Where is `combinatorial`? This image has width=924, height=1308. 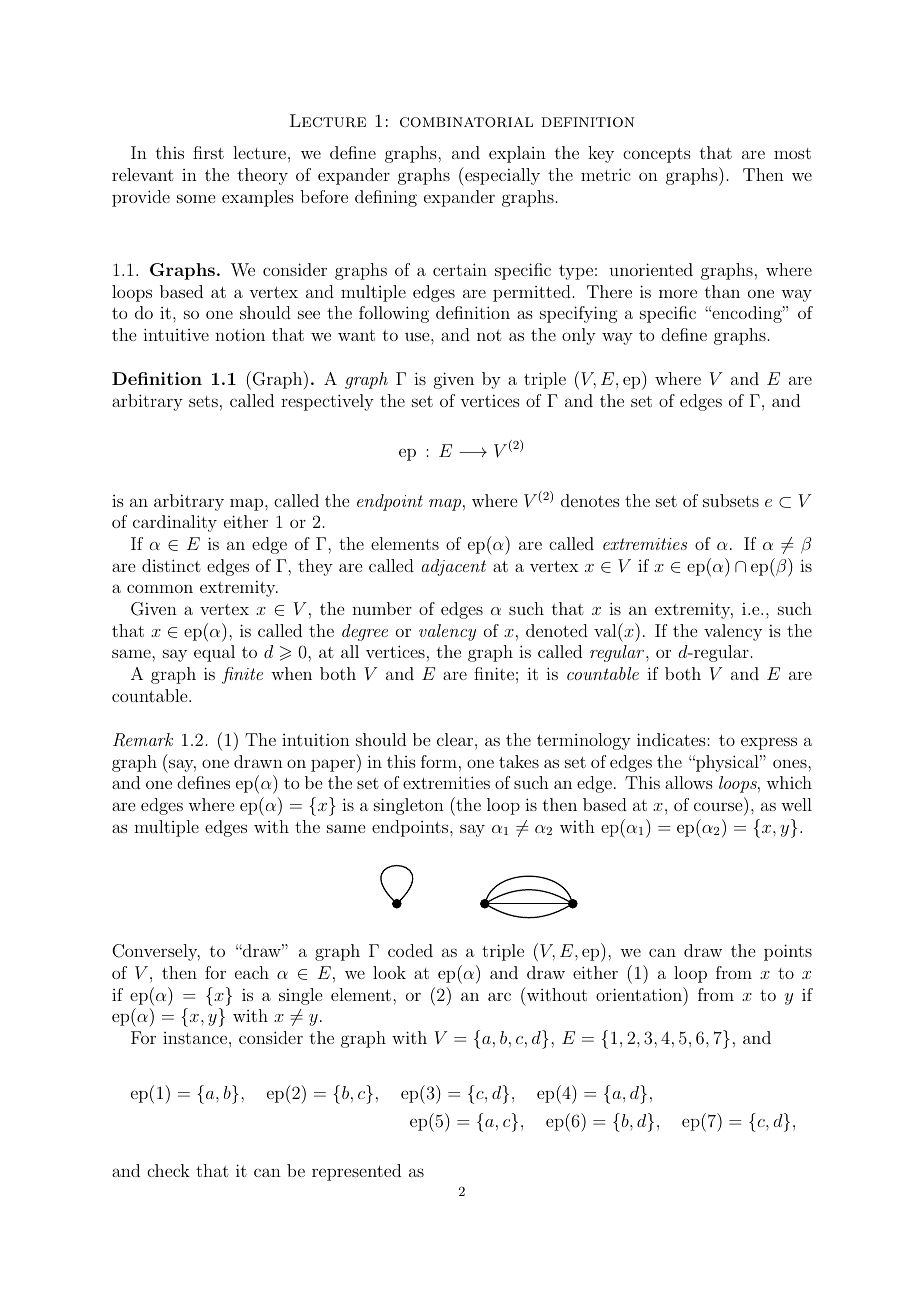 combinatorial is located at coordinates (466, 122).
